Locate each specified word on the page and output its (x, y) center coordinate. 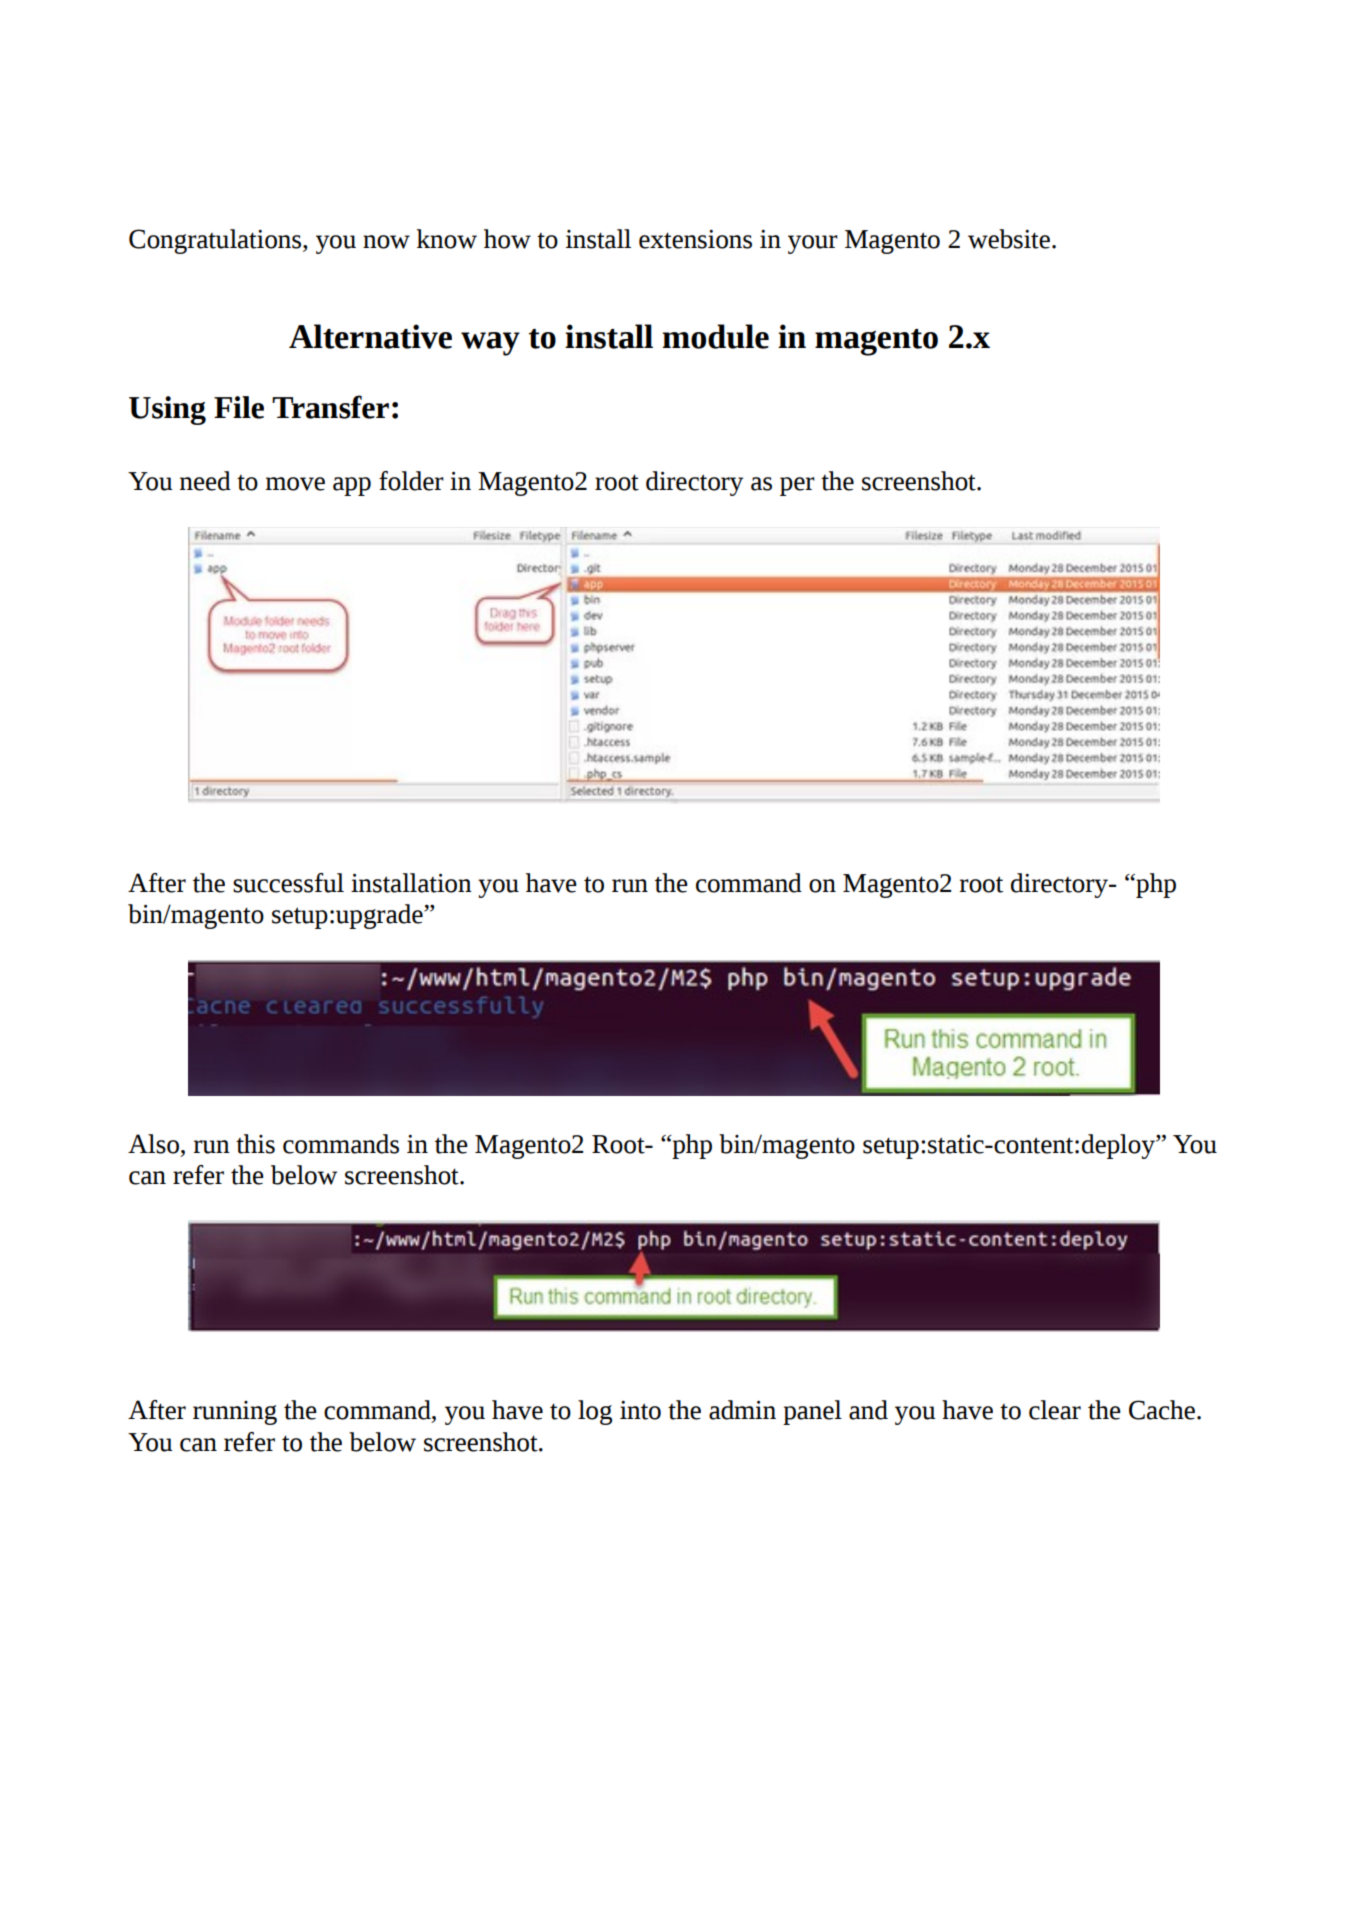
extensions (695, 239)
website (1010, 239)
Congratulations (216, 241)
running (235, 1413)
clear (1055, 1410)
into (640, 1410)
